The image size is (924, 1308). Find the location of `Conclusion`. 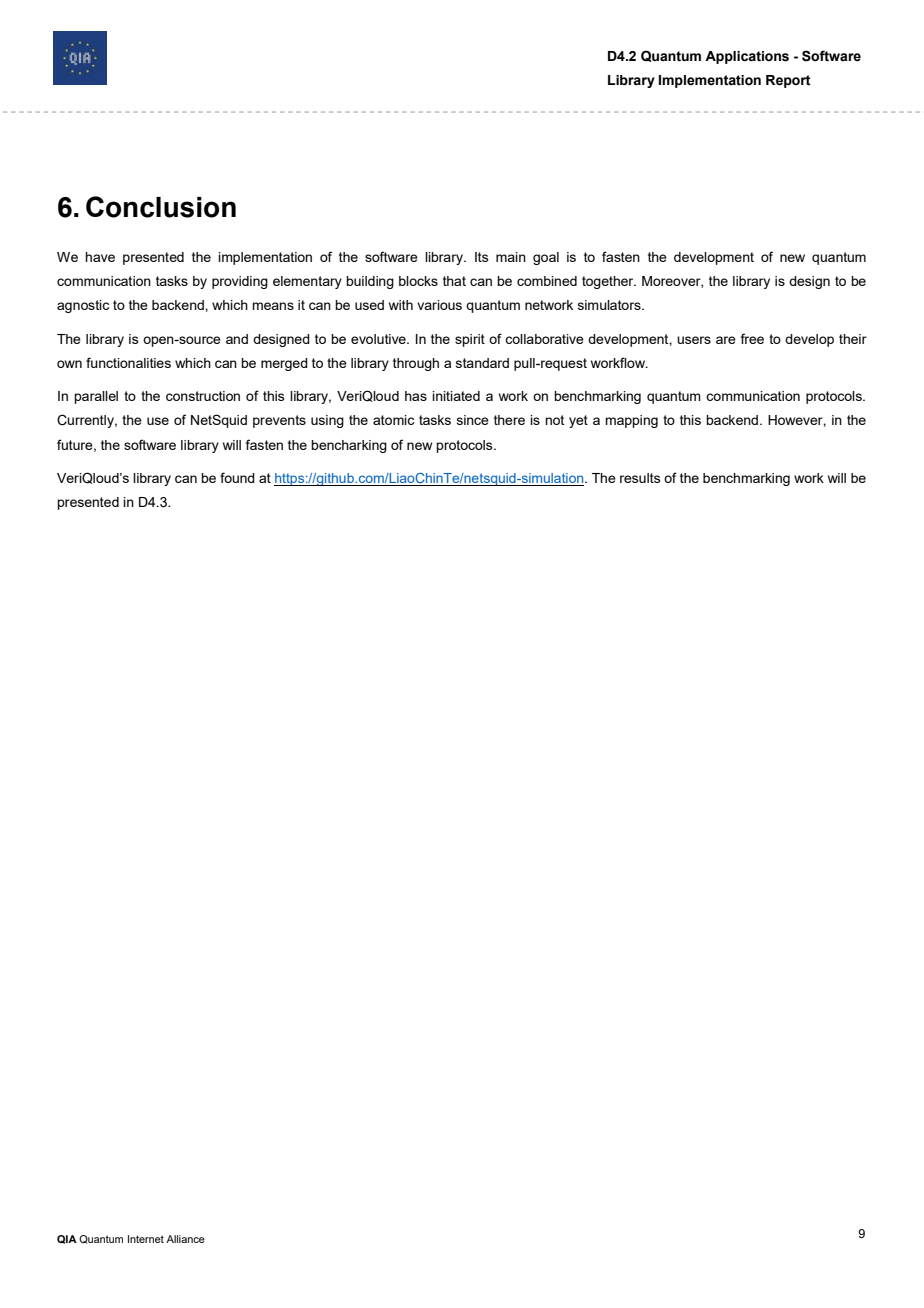

Conclusion is located at coordinates (161, 207).
